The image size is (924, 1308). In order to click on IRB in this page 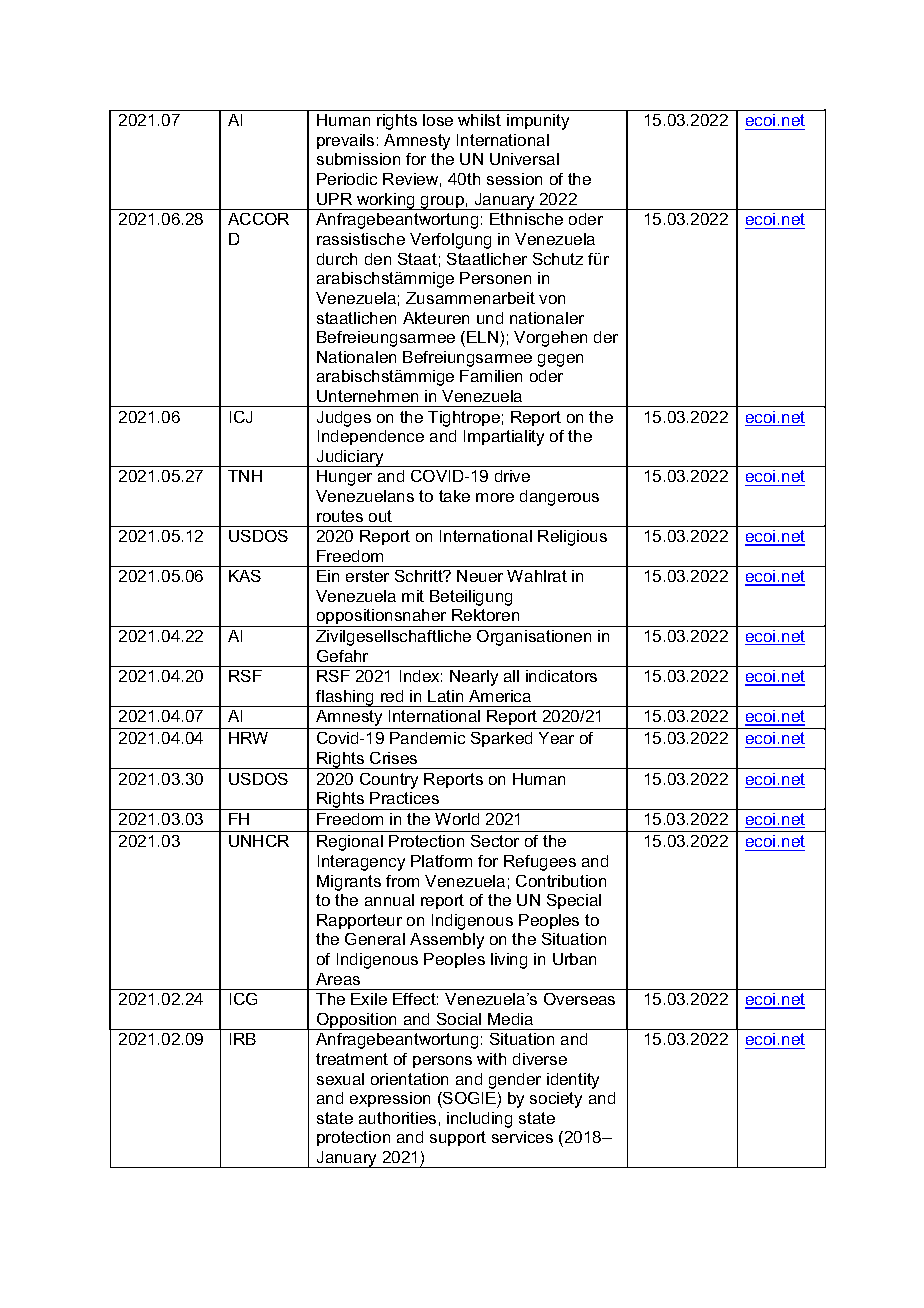, I will do `click(243, 1039)`.
